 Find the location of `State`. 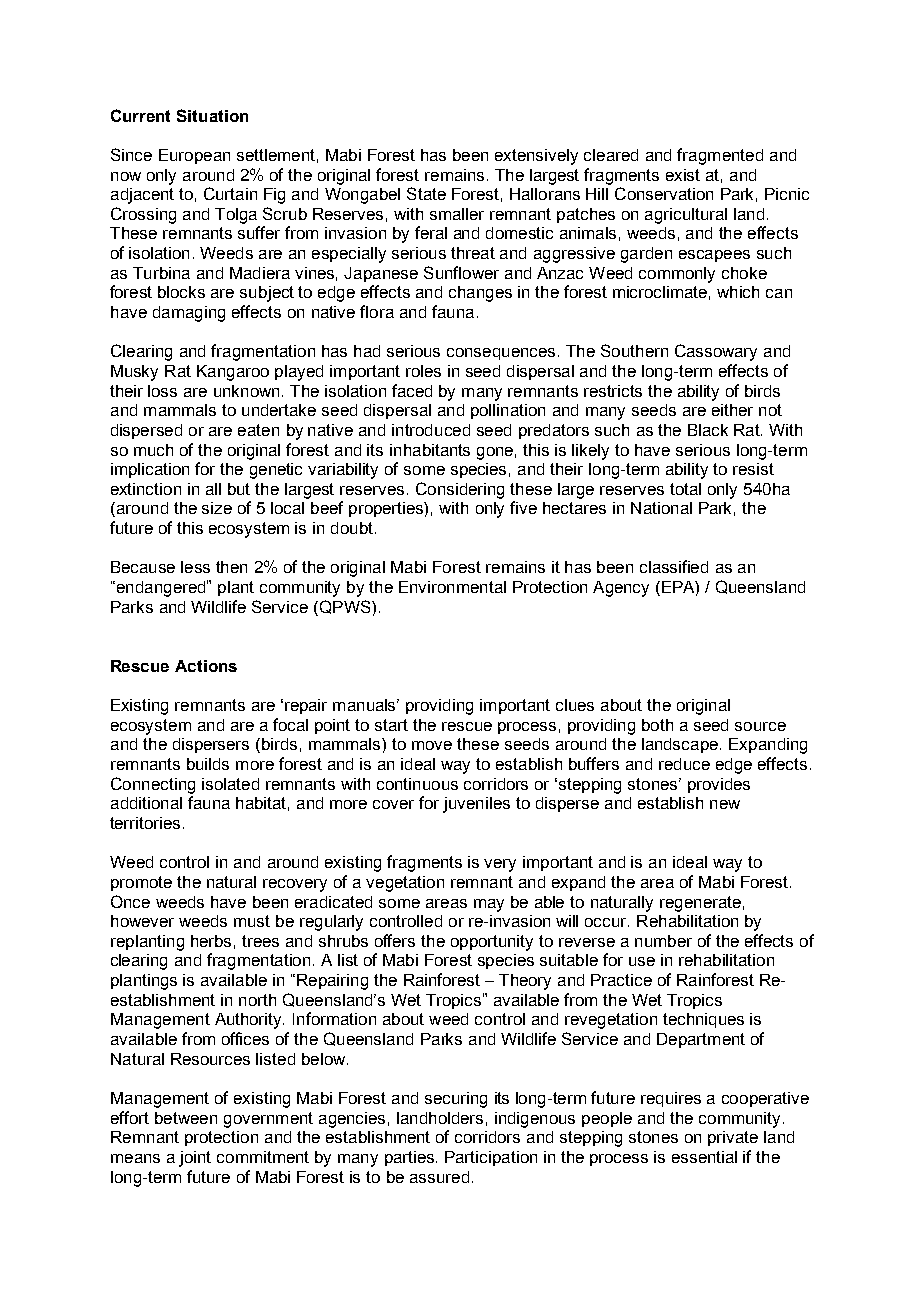

State is located at coordinates (426, 193).
